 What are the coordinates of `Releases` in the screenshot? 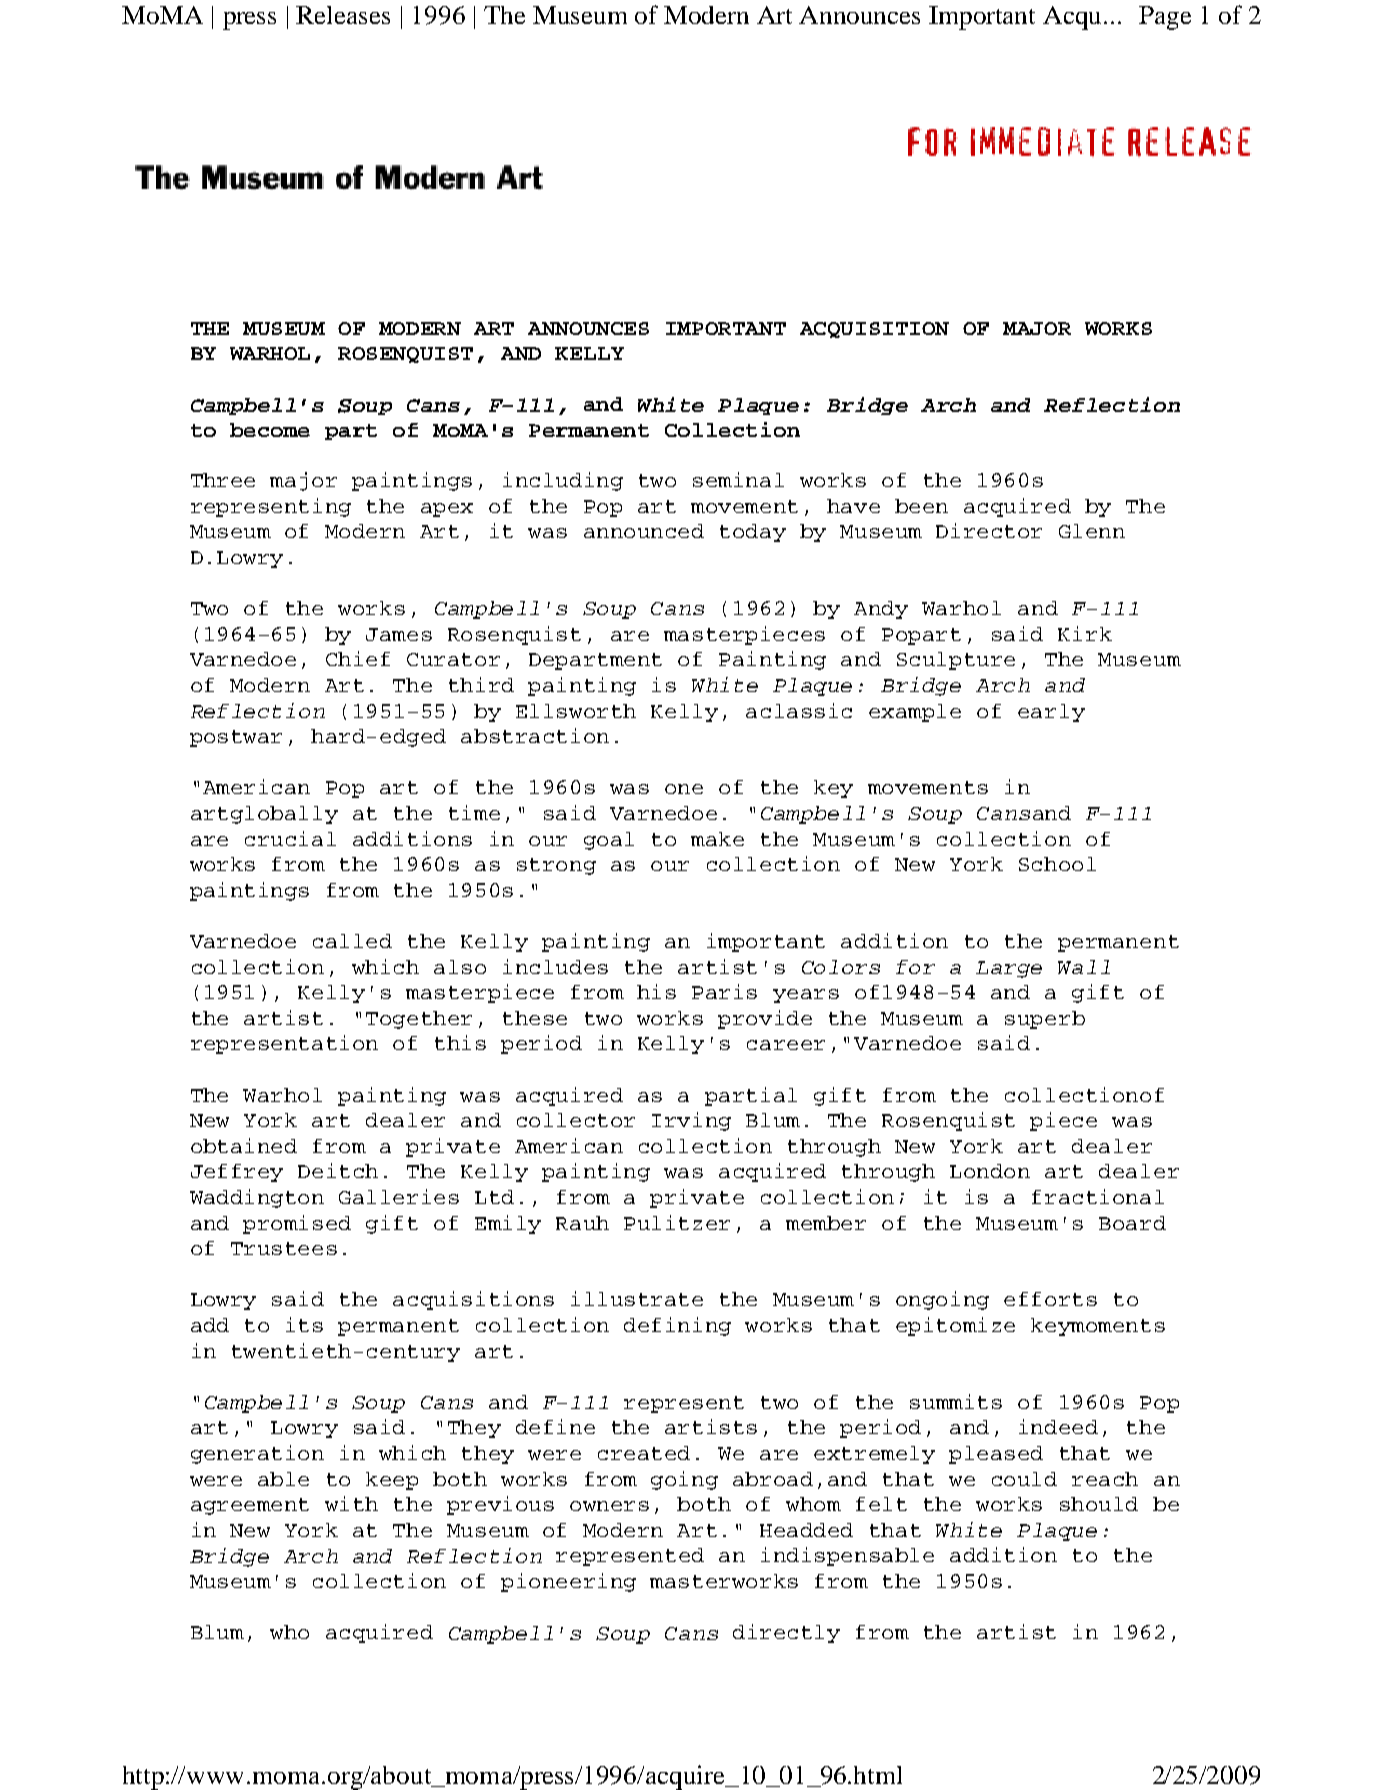 It's located at (343, 15).
